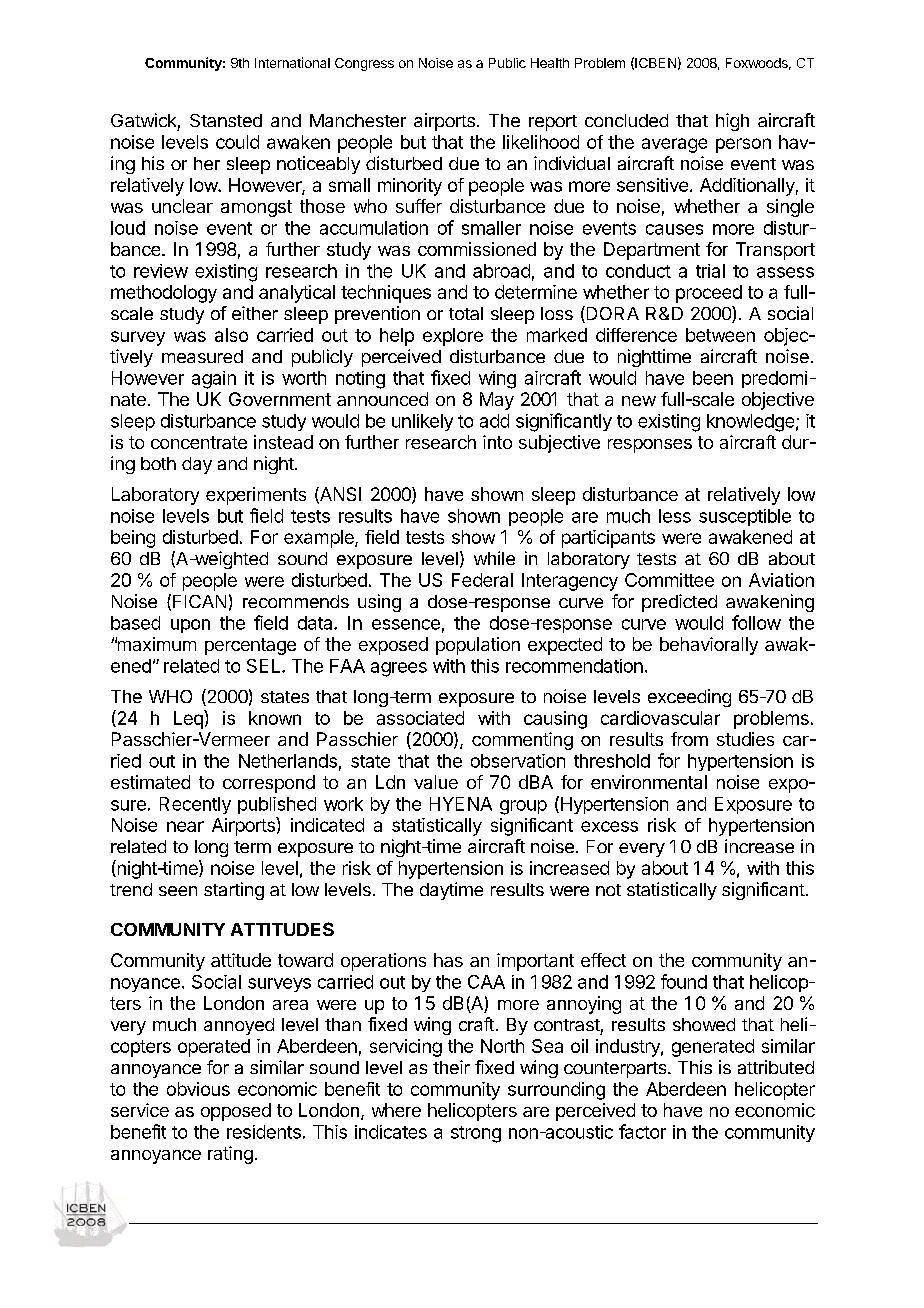 Image resolution: width=924 pixels, height=1308 pixels. What do you see at coordinates (236, 1112) in the screenshot?
I see `opposed` at bounding box center [236, 1112].
